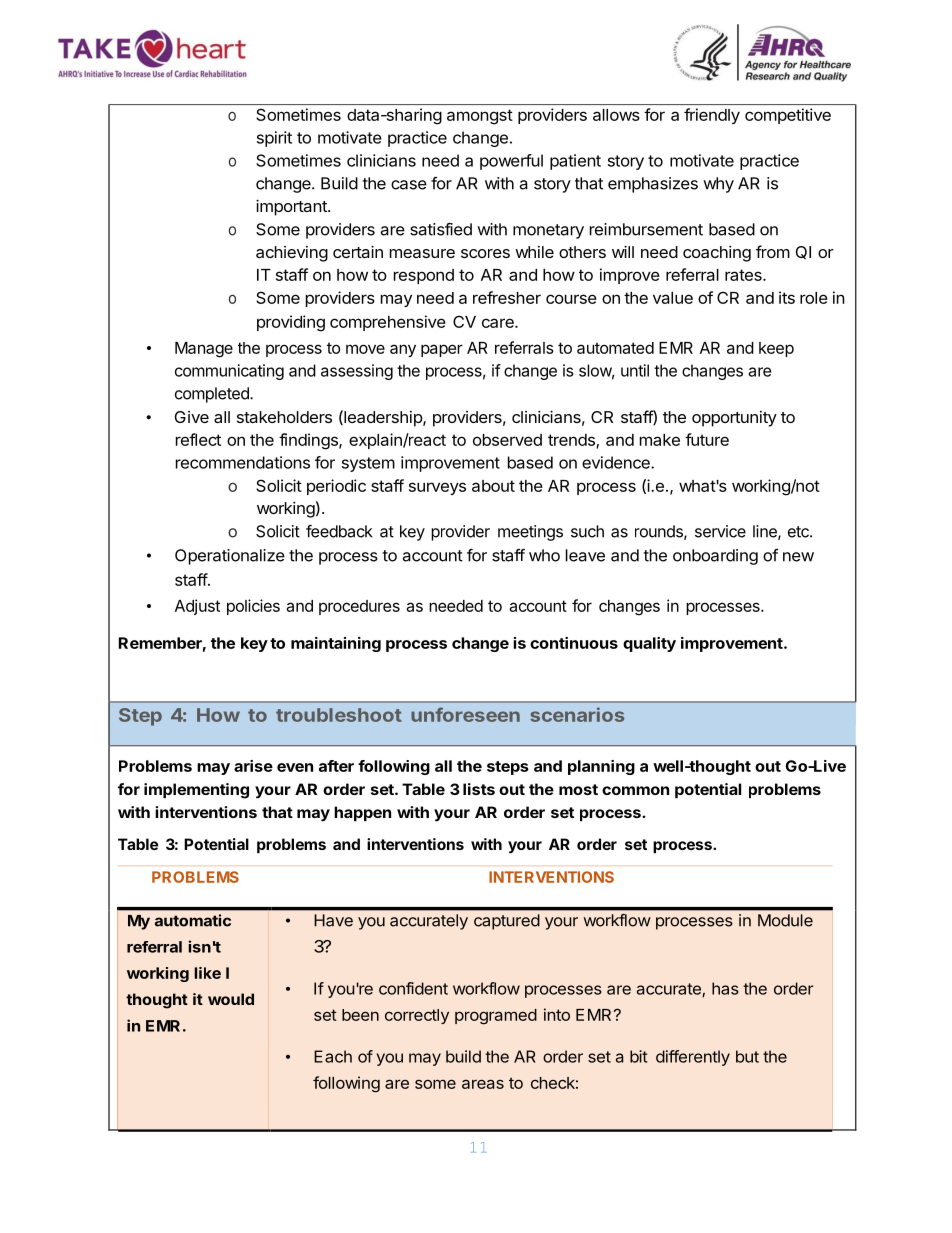  I want to click on Each, so click(333, 1056).
